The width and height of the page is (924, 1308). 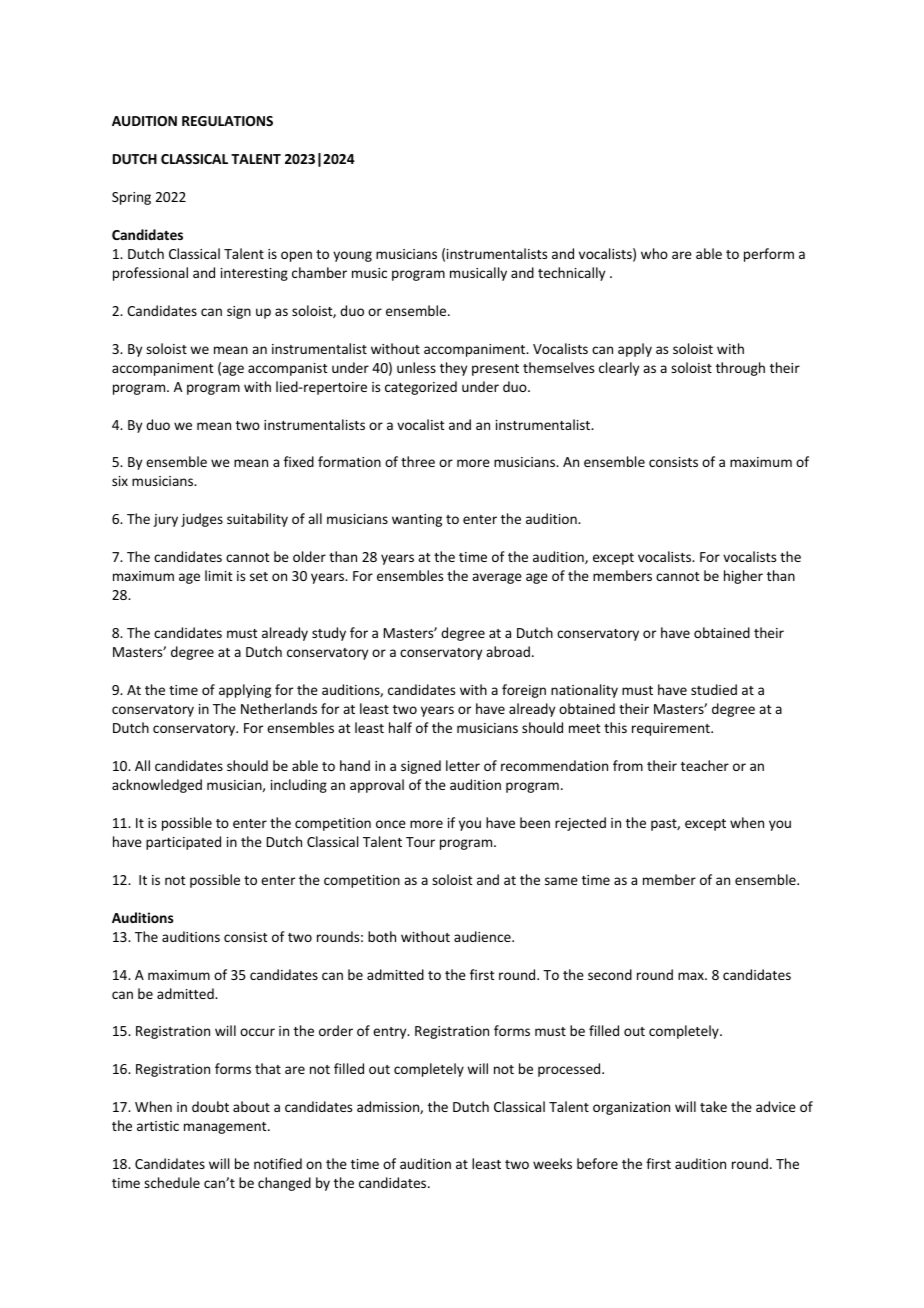 I want to click on weeks, so click(x=552, y=1163).
